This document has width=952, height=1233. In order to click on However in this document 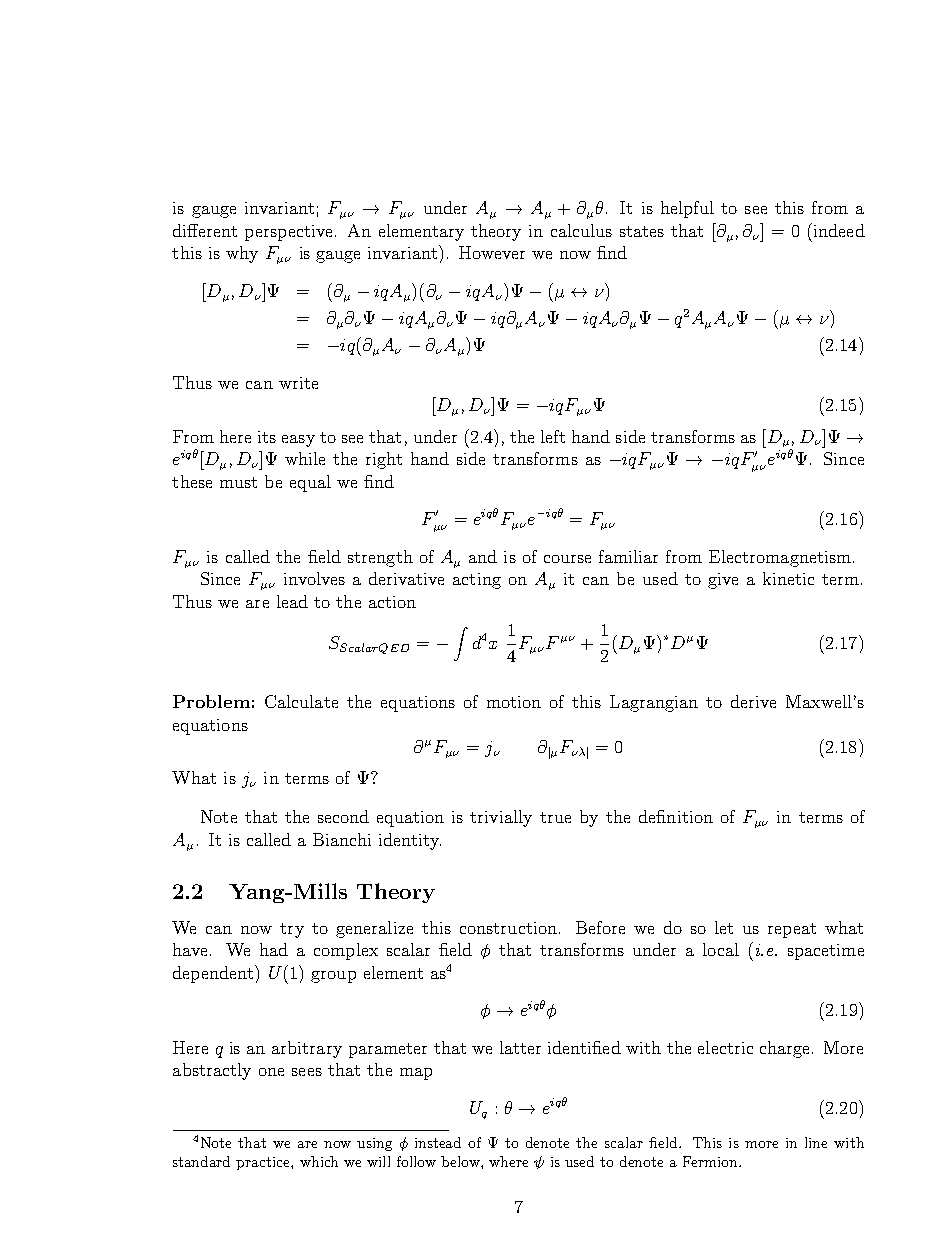, I will do `click(492, 252)`.
